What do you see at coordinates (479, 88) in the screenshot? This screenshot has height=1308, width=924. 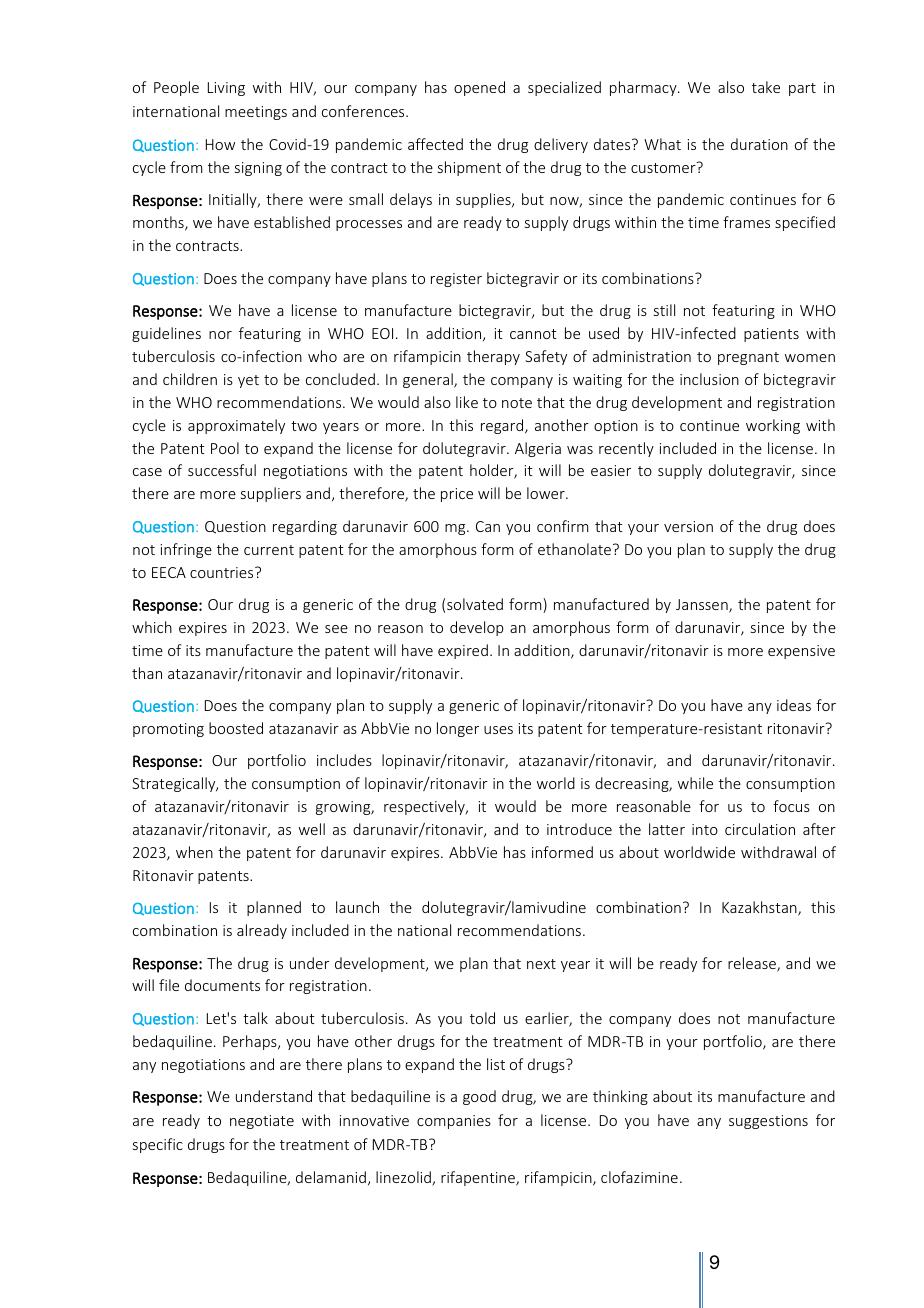 I see `opened` at bounding box center [479, 88].
